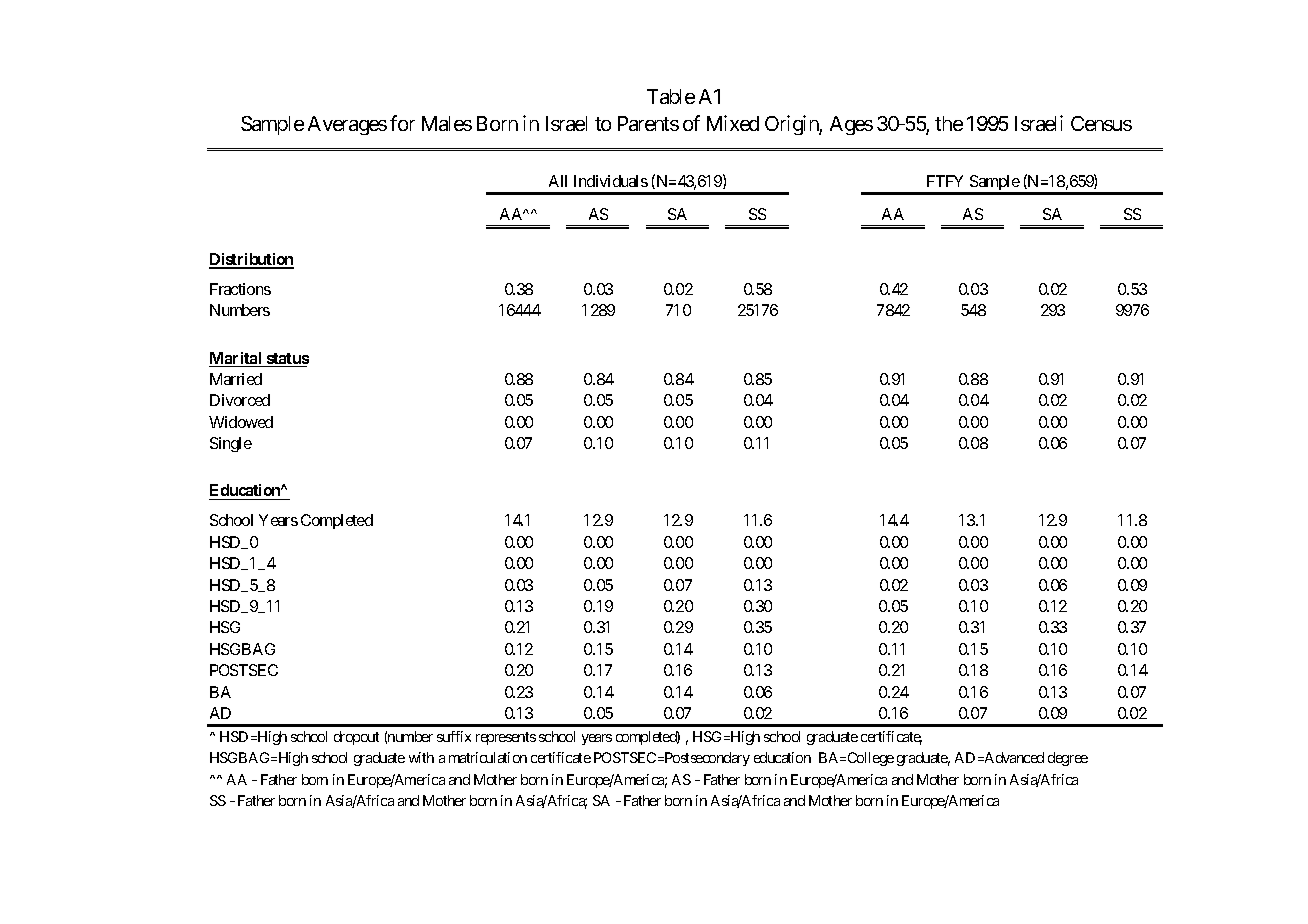 The width and height of the screenshot is (1308, 924). What do you see at coordinates (402, 123) in the screenshot?
I see `for` at bounding box center [402, 123].
